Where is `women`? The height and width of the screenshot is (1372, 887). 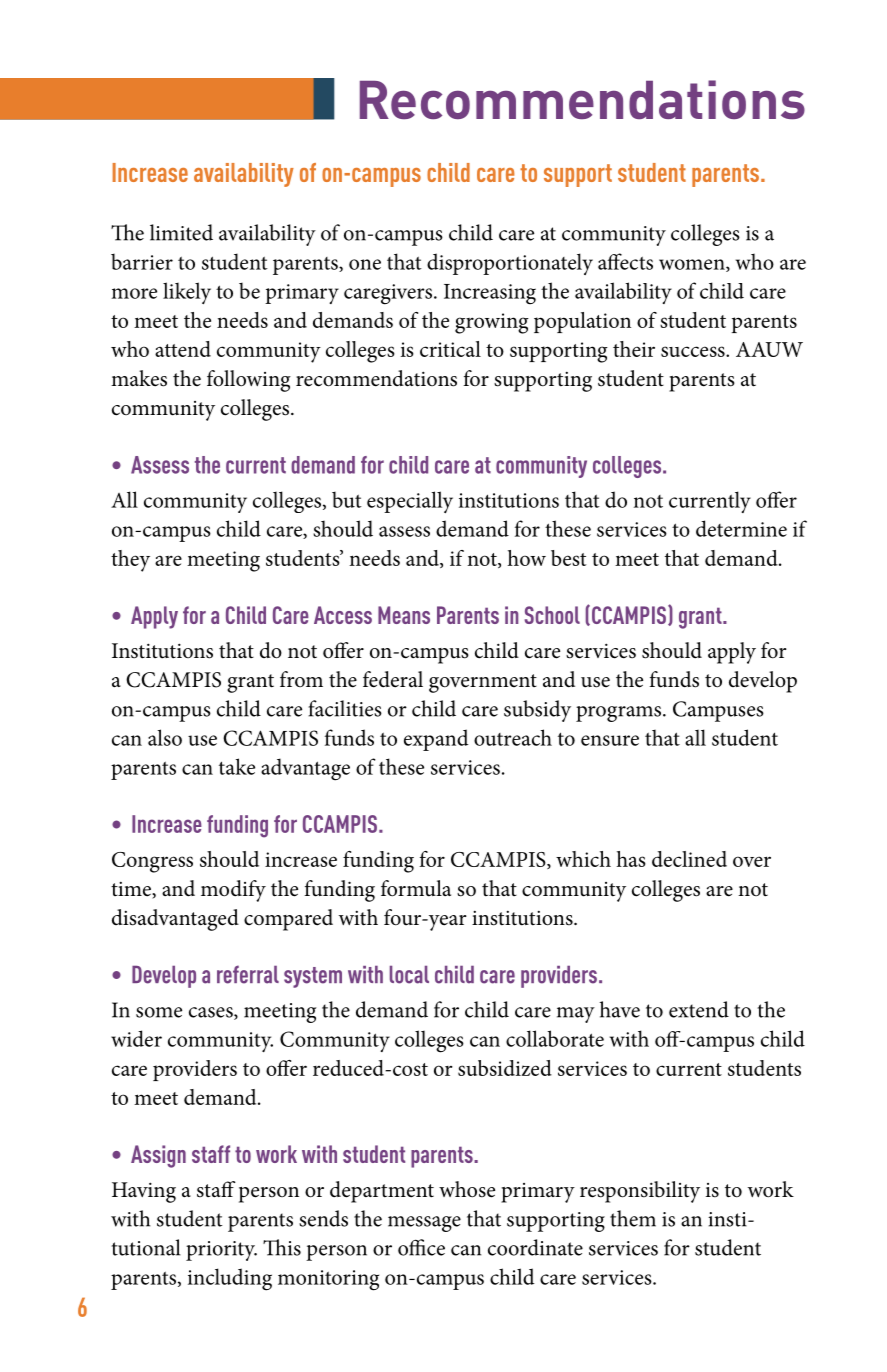 women is located at coordinates (693, 265).
